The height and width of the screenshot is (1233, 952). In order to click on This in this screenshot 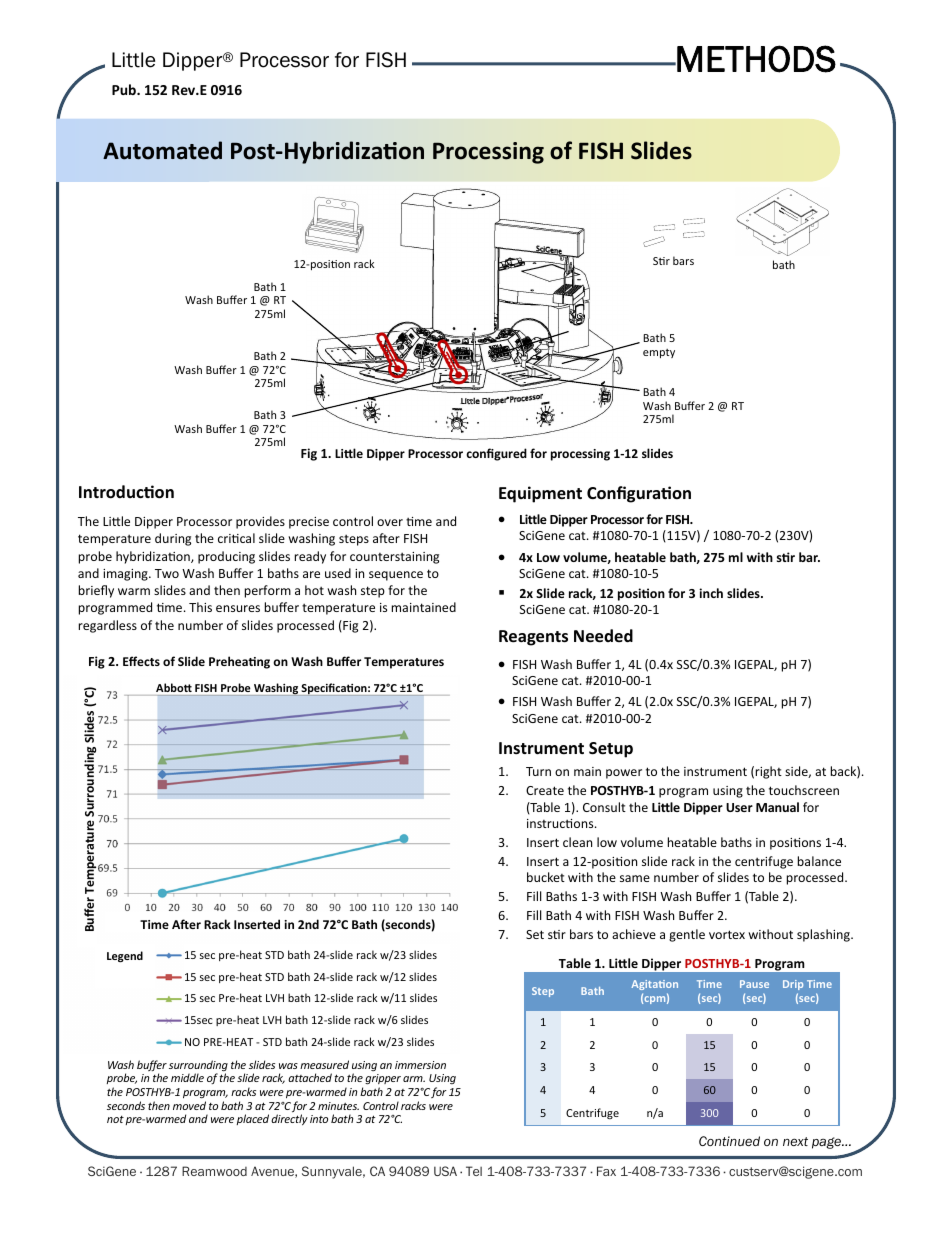, I will do `click(200, 607)`.
